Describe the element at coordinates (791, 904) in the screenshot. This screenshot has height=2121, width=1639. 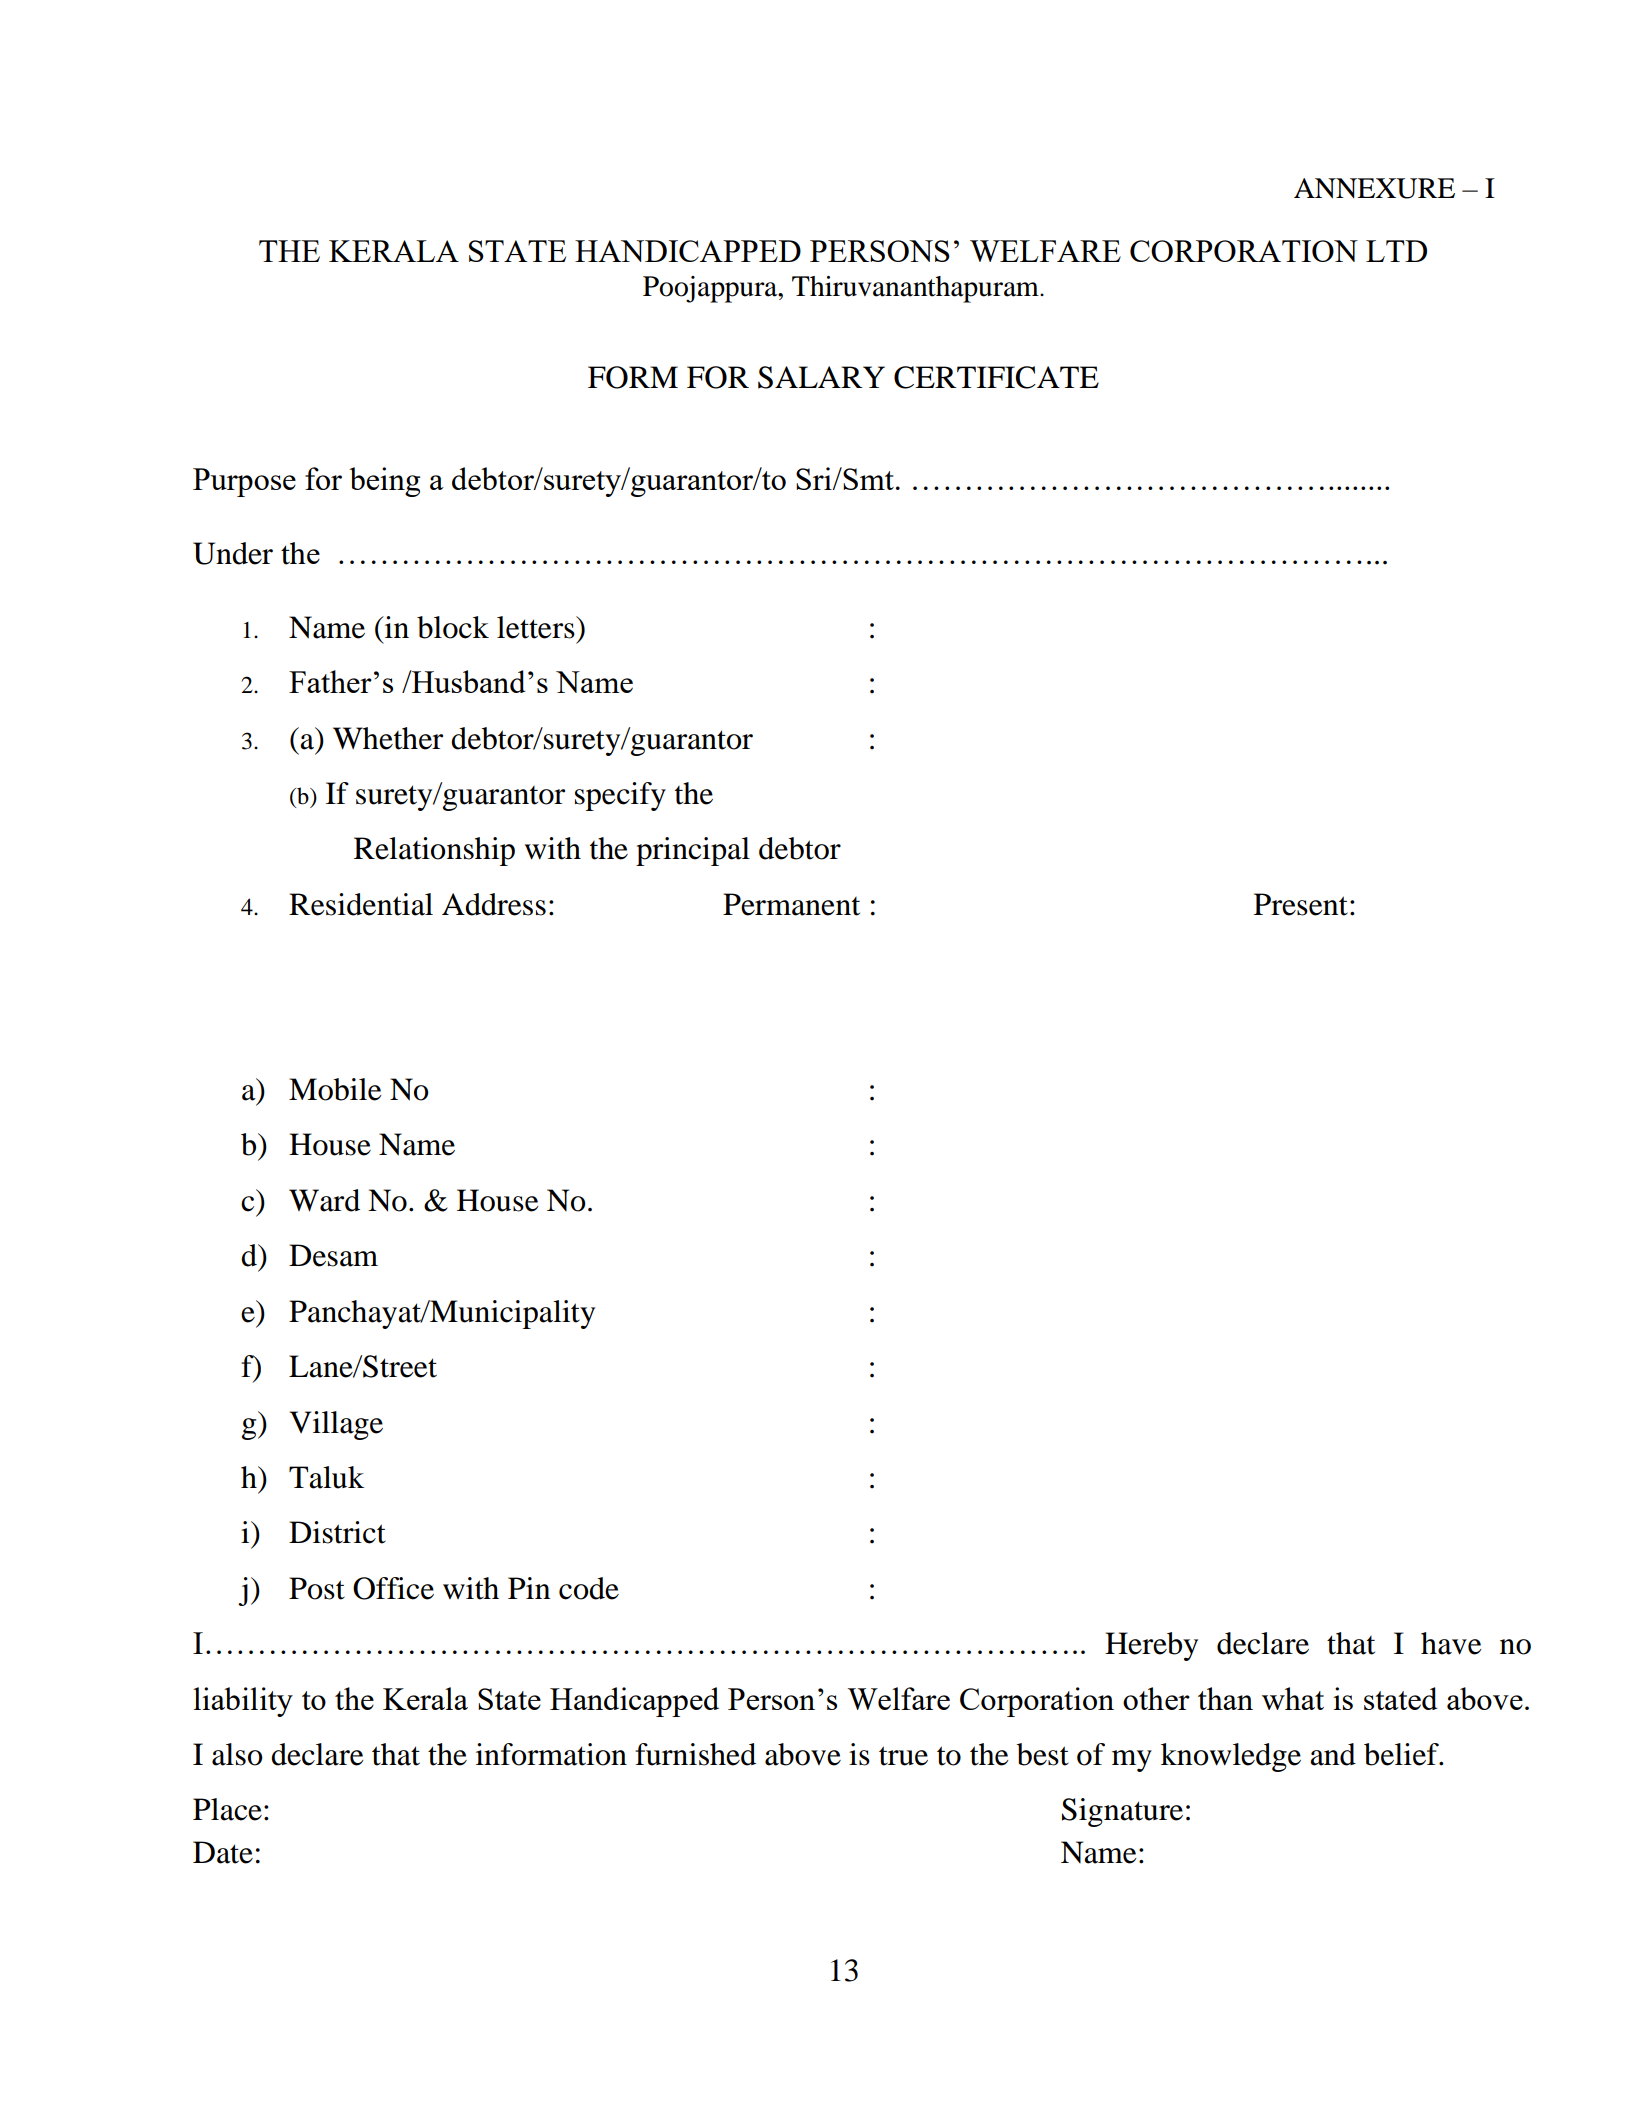
I see `Permanent` at that location.
